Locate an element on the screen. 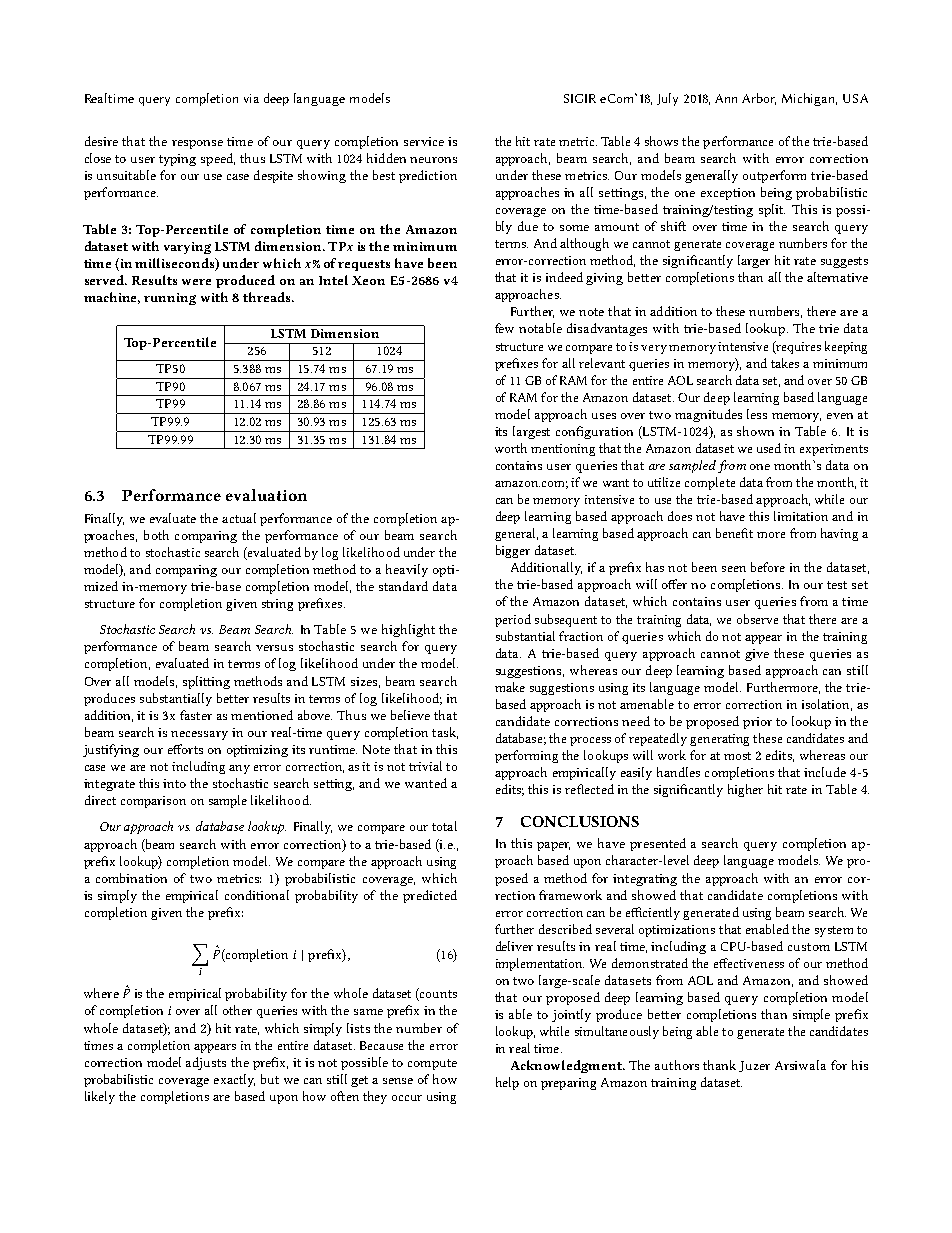 The width and height of the screenshot is (952, 1233). help is located at coordinates (507, 1083).
